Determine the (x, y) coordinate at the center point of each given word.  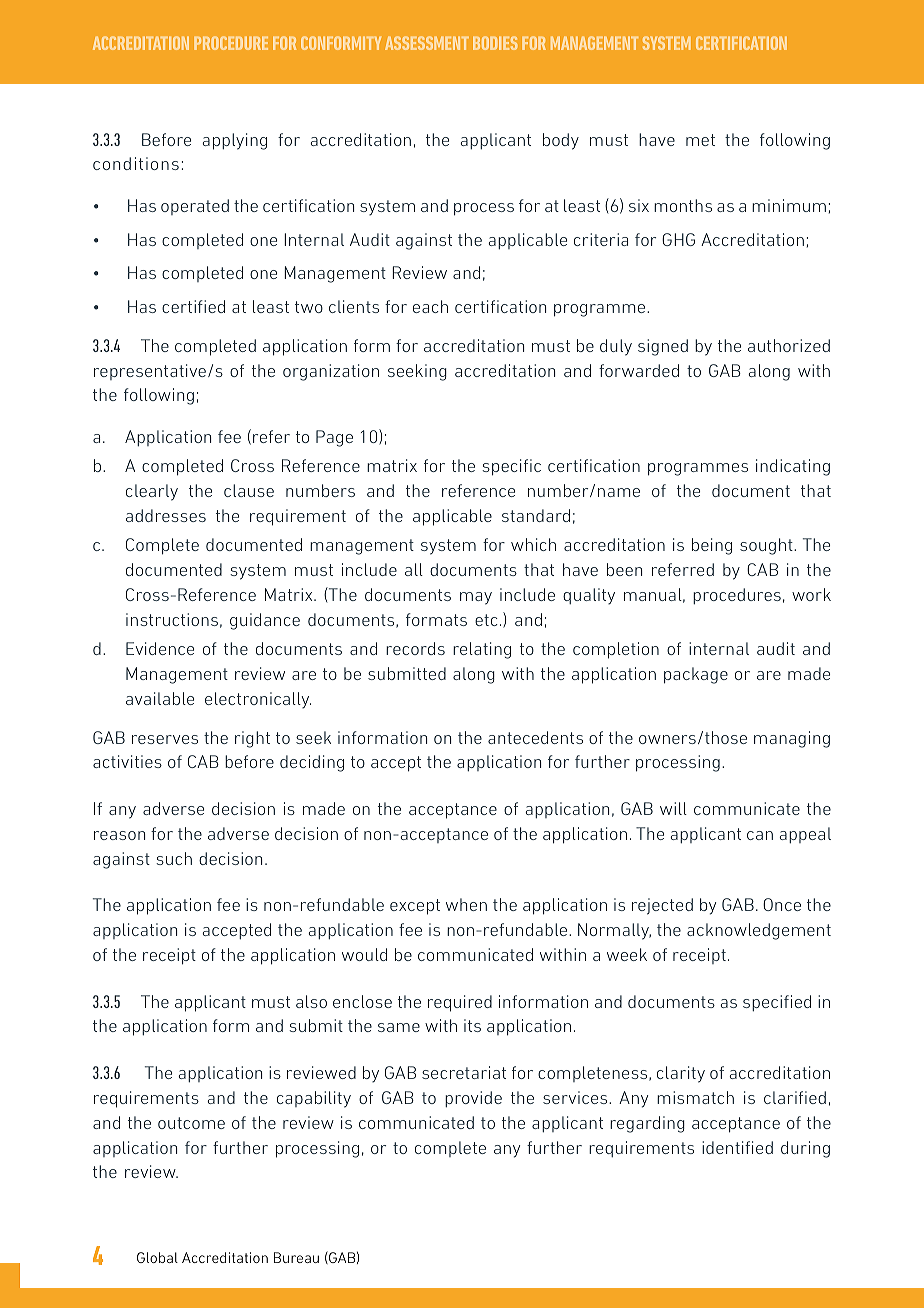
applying (235, 141)
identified (737, 1147)
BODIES (495, 43)
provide (473, 1099)
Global (157, 1257)
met (700, 140)
